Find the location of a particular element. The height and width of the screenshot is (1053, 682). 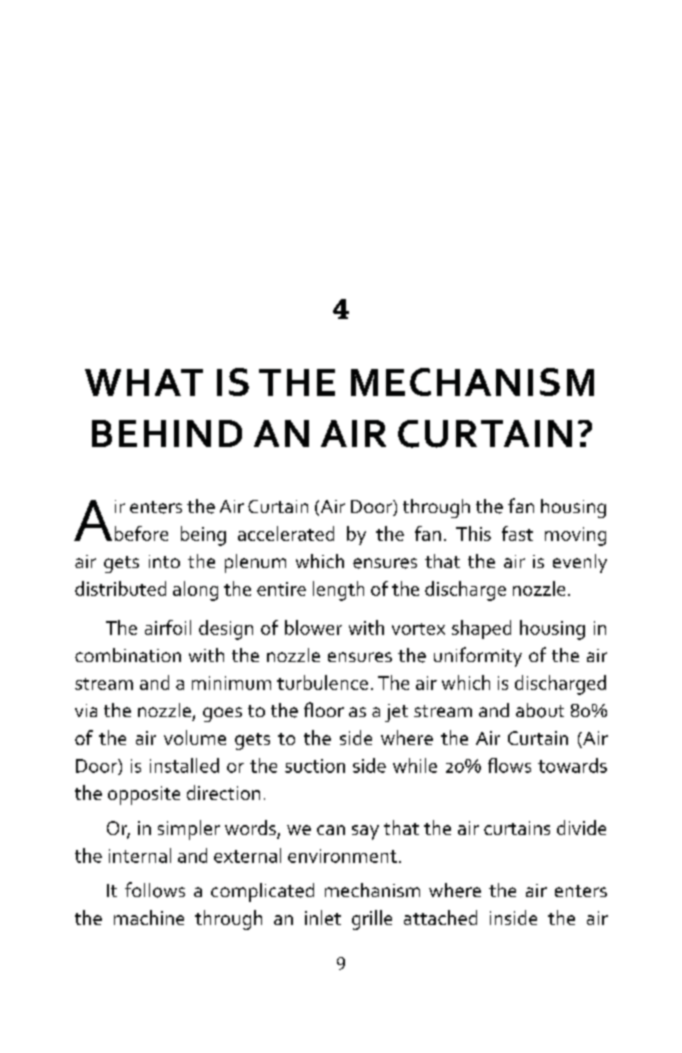

before is located at coordinates (141, 533).
